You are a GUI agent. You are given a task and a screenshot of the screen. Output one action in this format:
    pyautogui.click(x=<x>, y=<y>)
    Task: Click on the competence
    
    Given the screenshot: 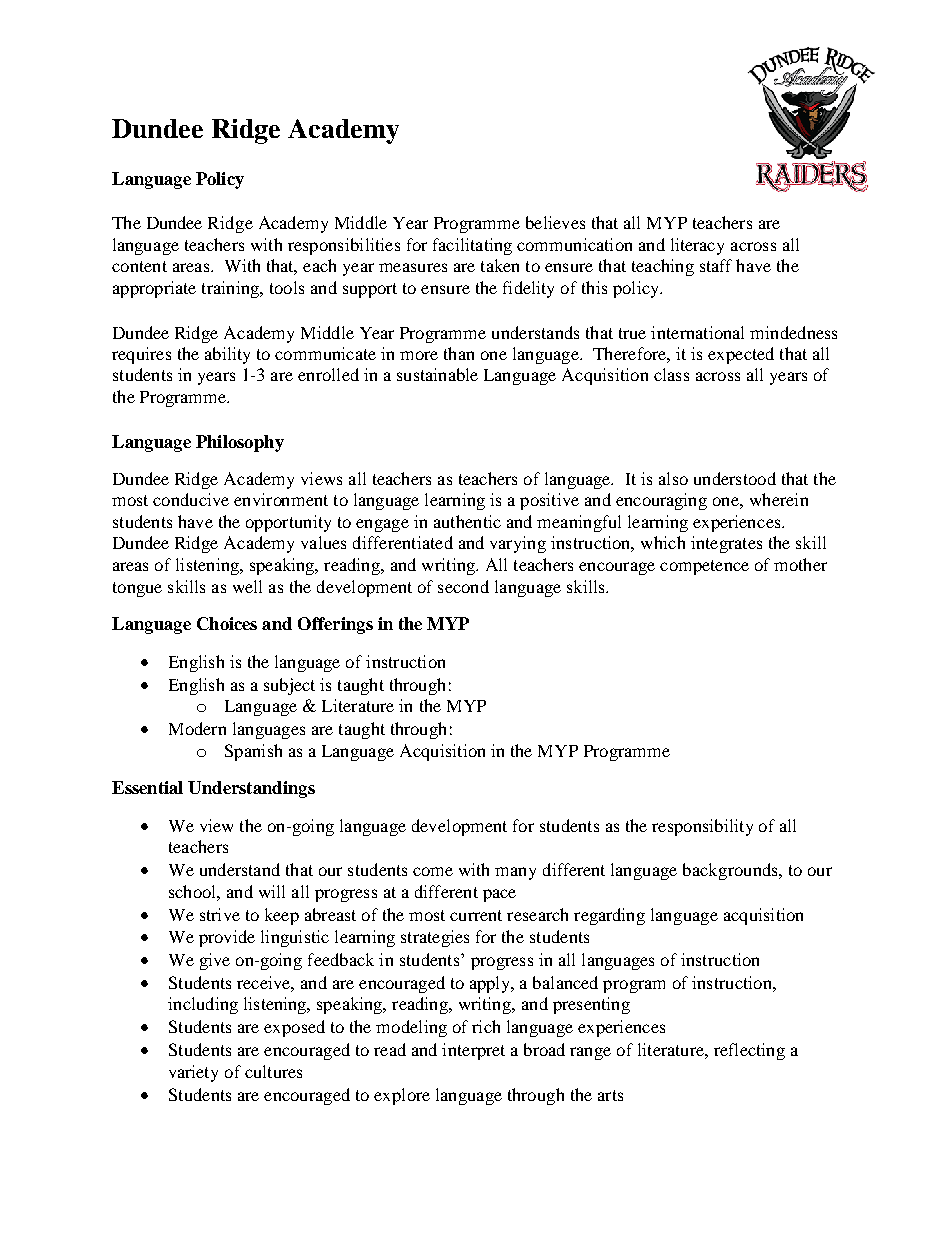 What is the action you would take?
    pyautogui.click(x=704, y=567)
